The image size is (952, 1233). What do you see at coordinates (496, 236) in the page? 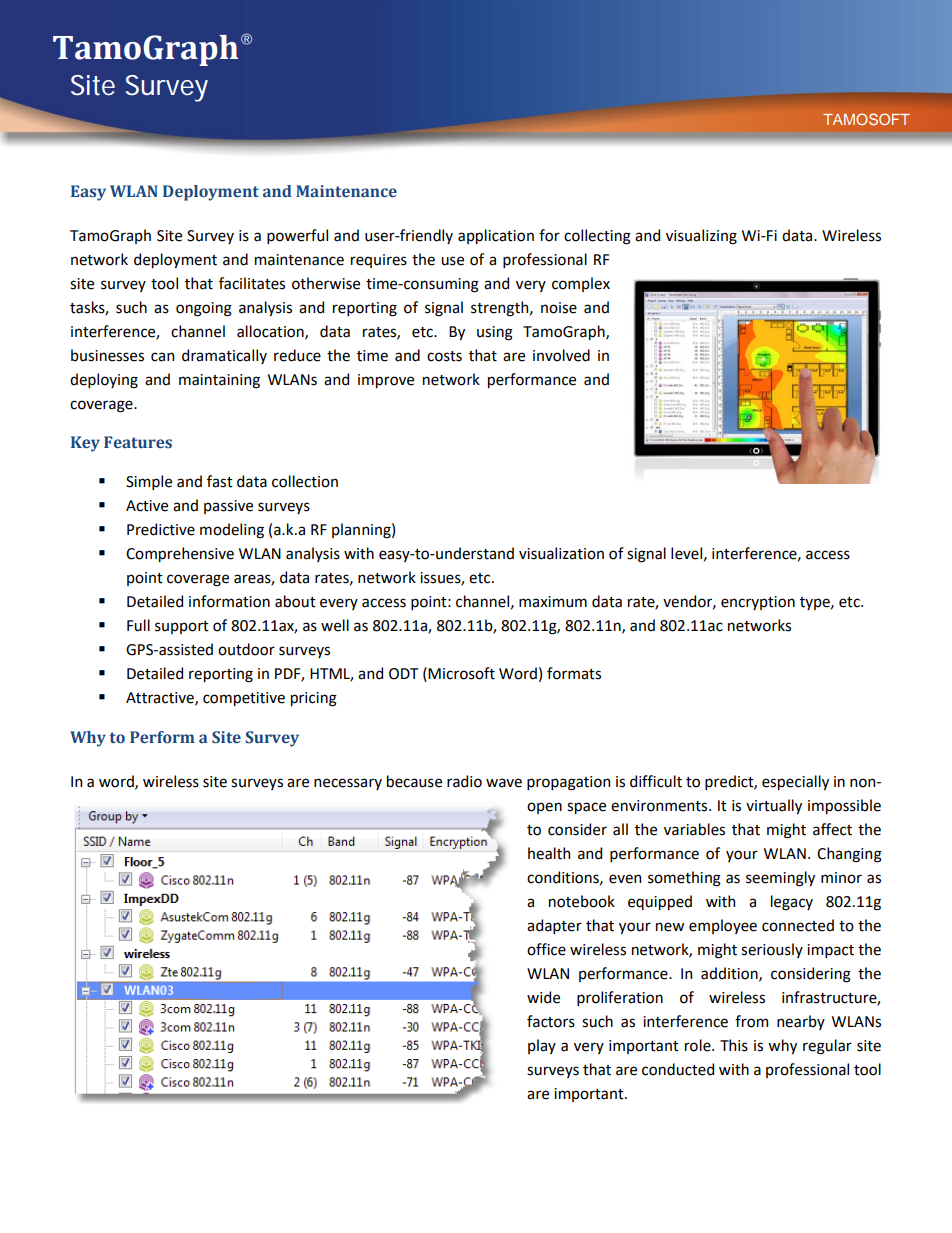
I see `application` at bounding box center [496, 236].
